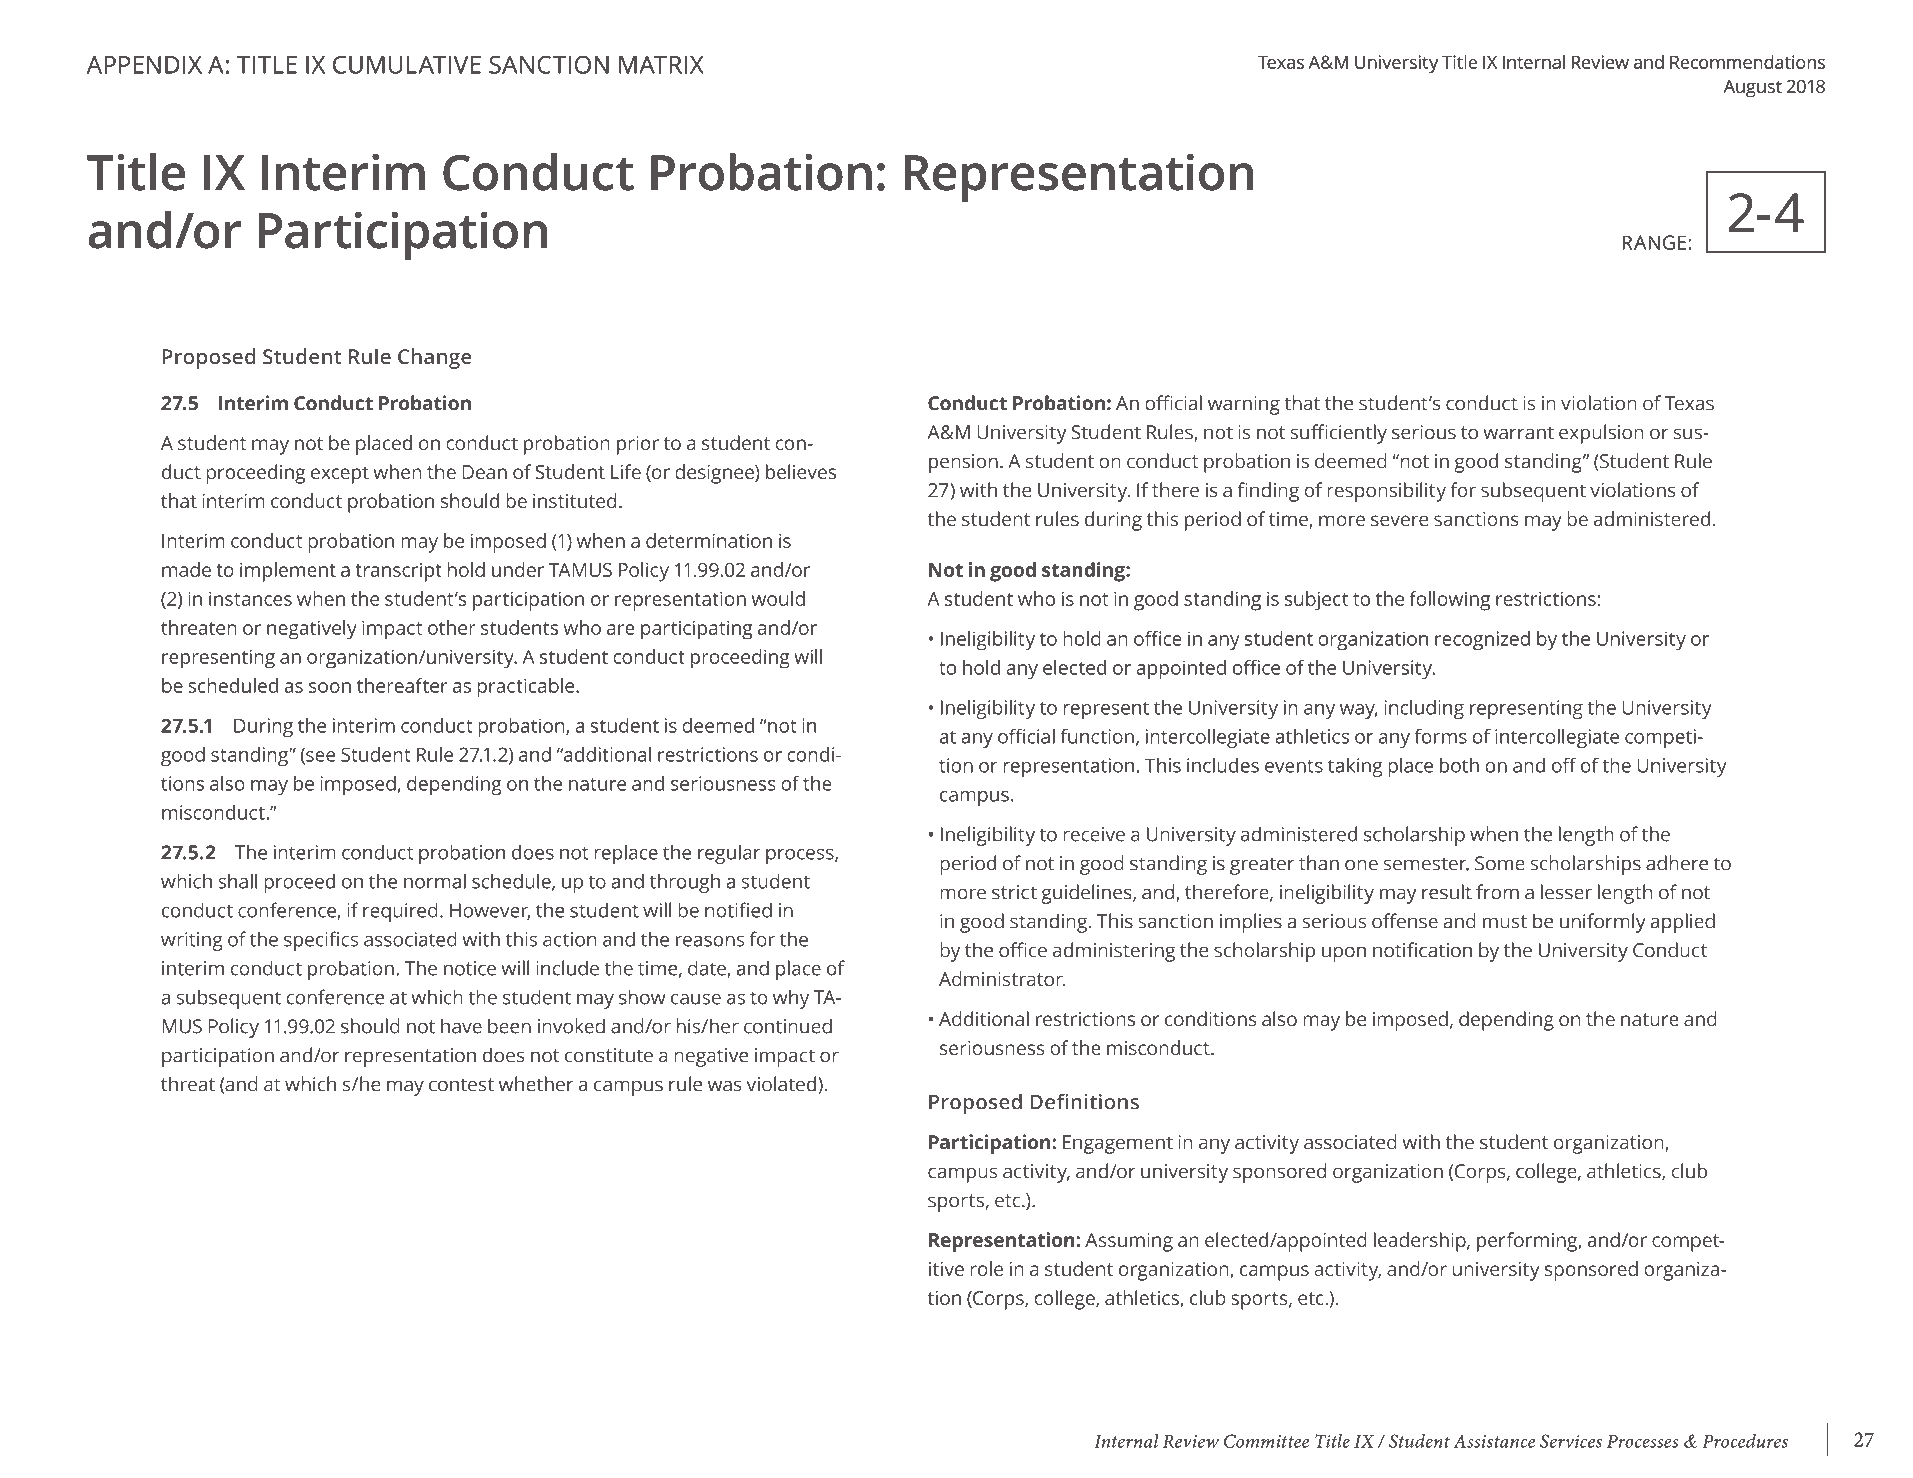 Image resolution: width=1913 pixels, height=1478 pixels. Describe the element at coordinates (407, 65) in the screenshot. I see `CUMULATIVE` at that location.
